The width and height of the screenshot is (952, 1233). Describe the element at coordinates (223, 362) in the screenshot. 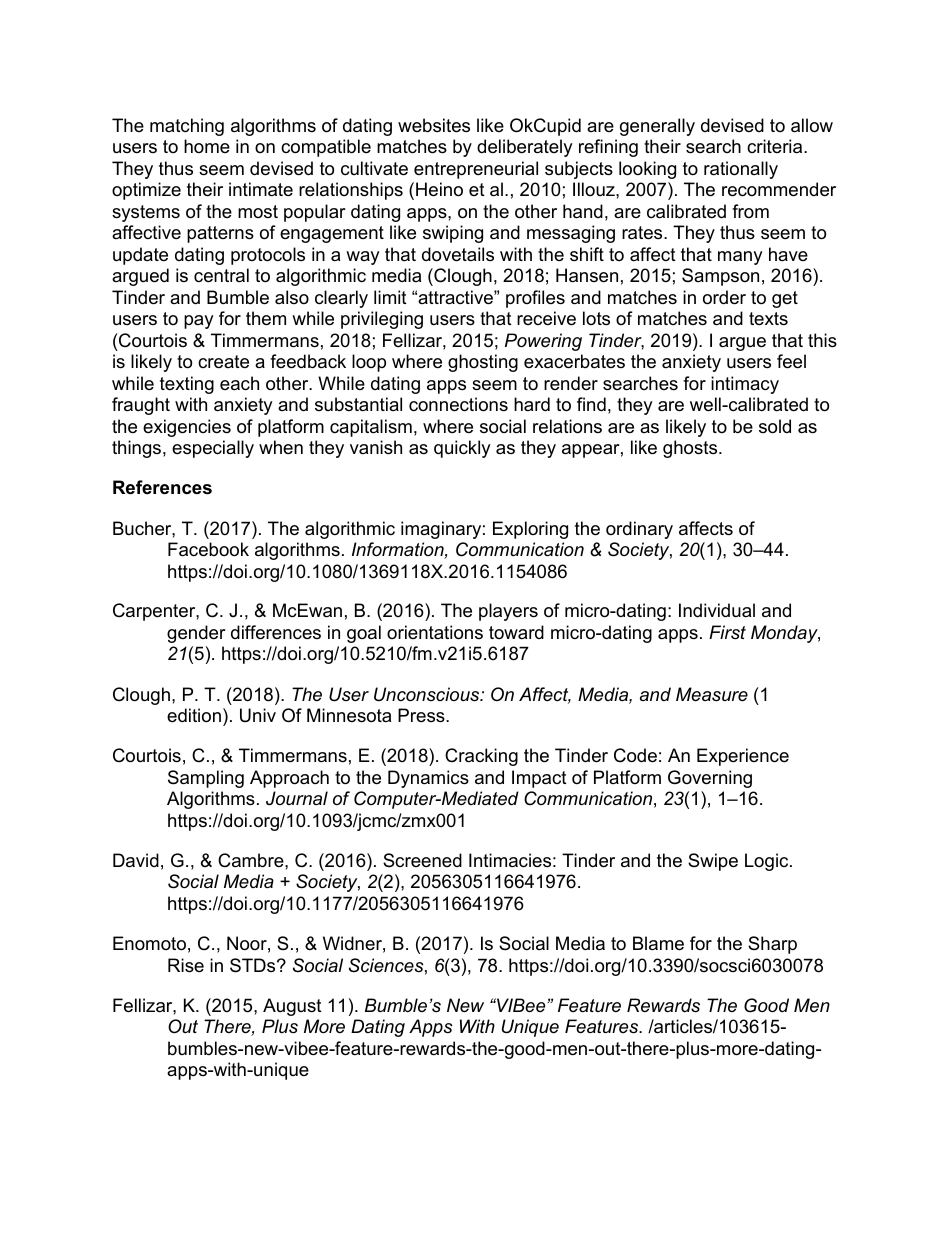

I see `create` at that location.
